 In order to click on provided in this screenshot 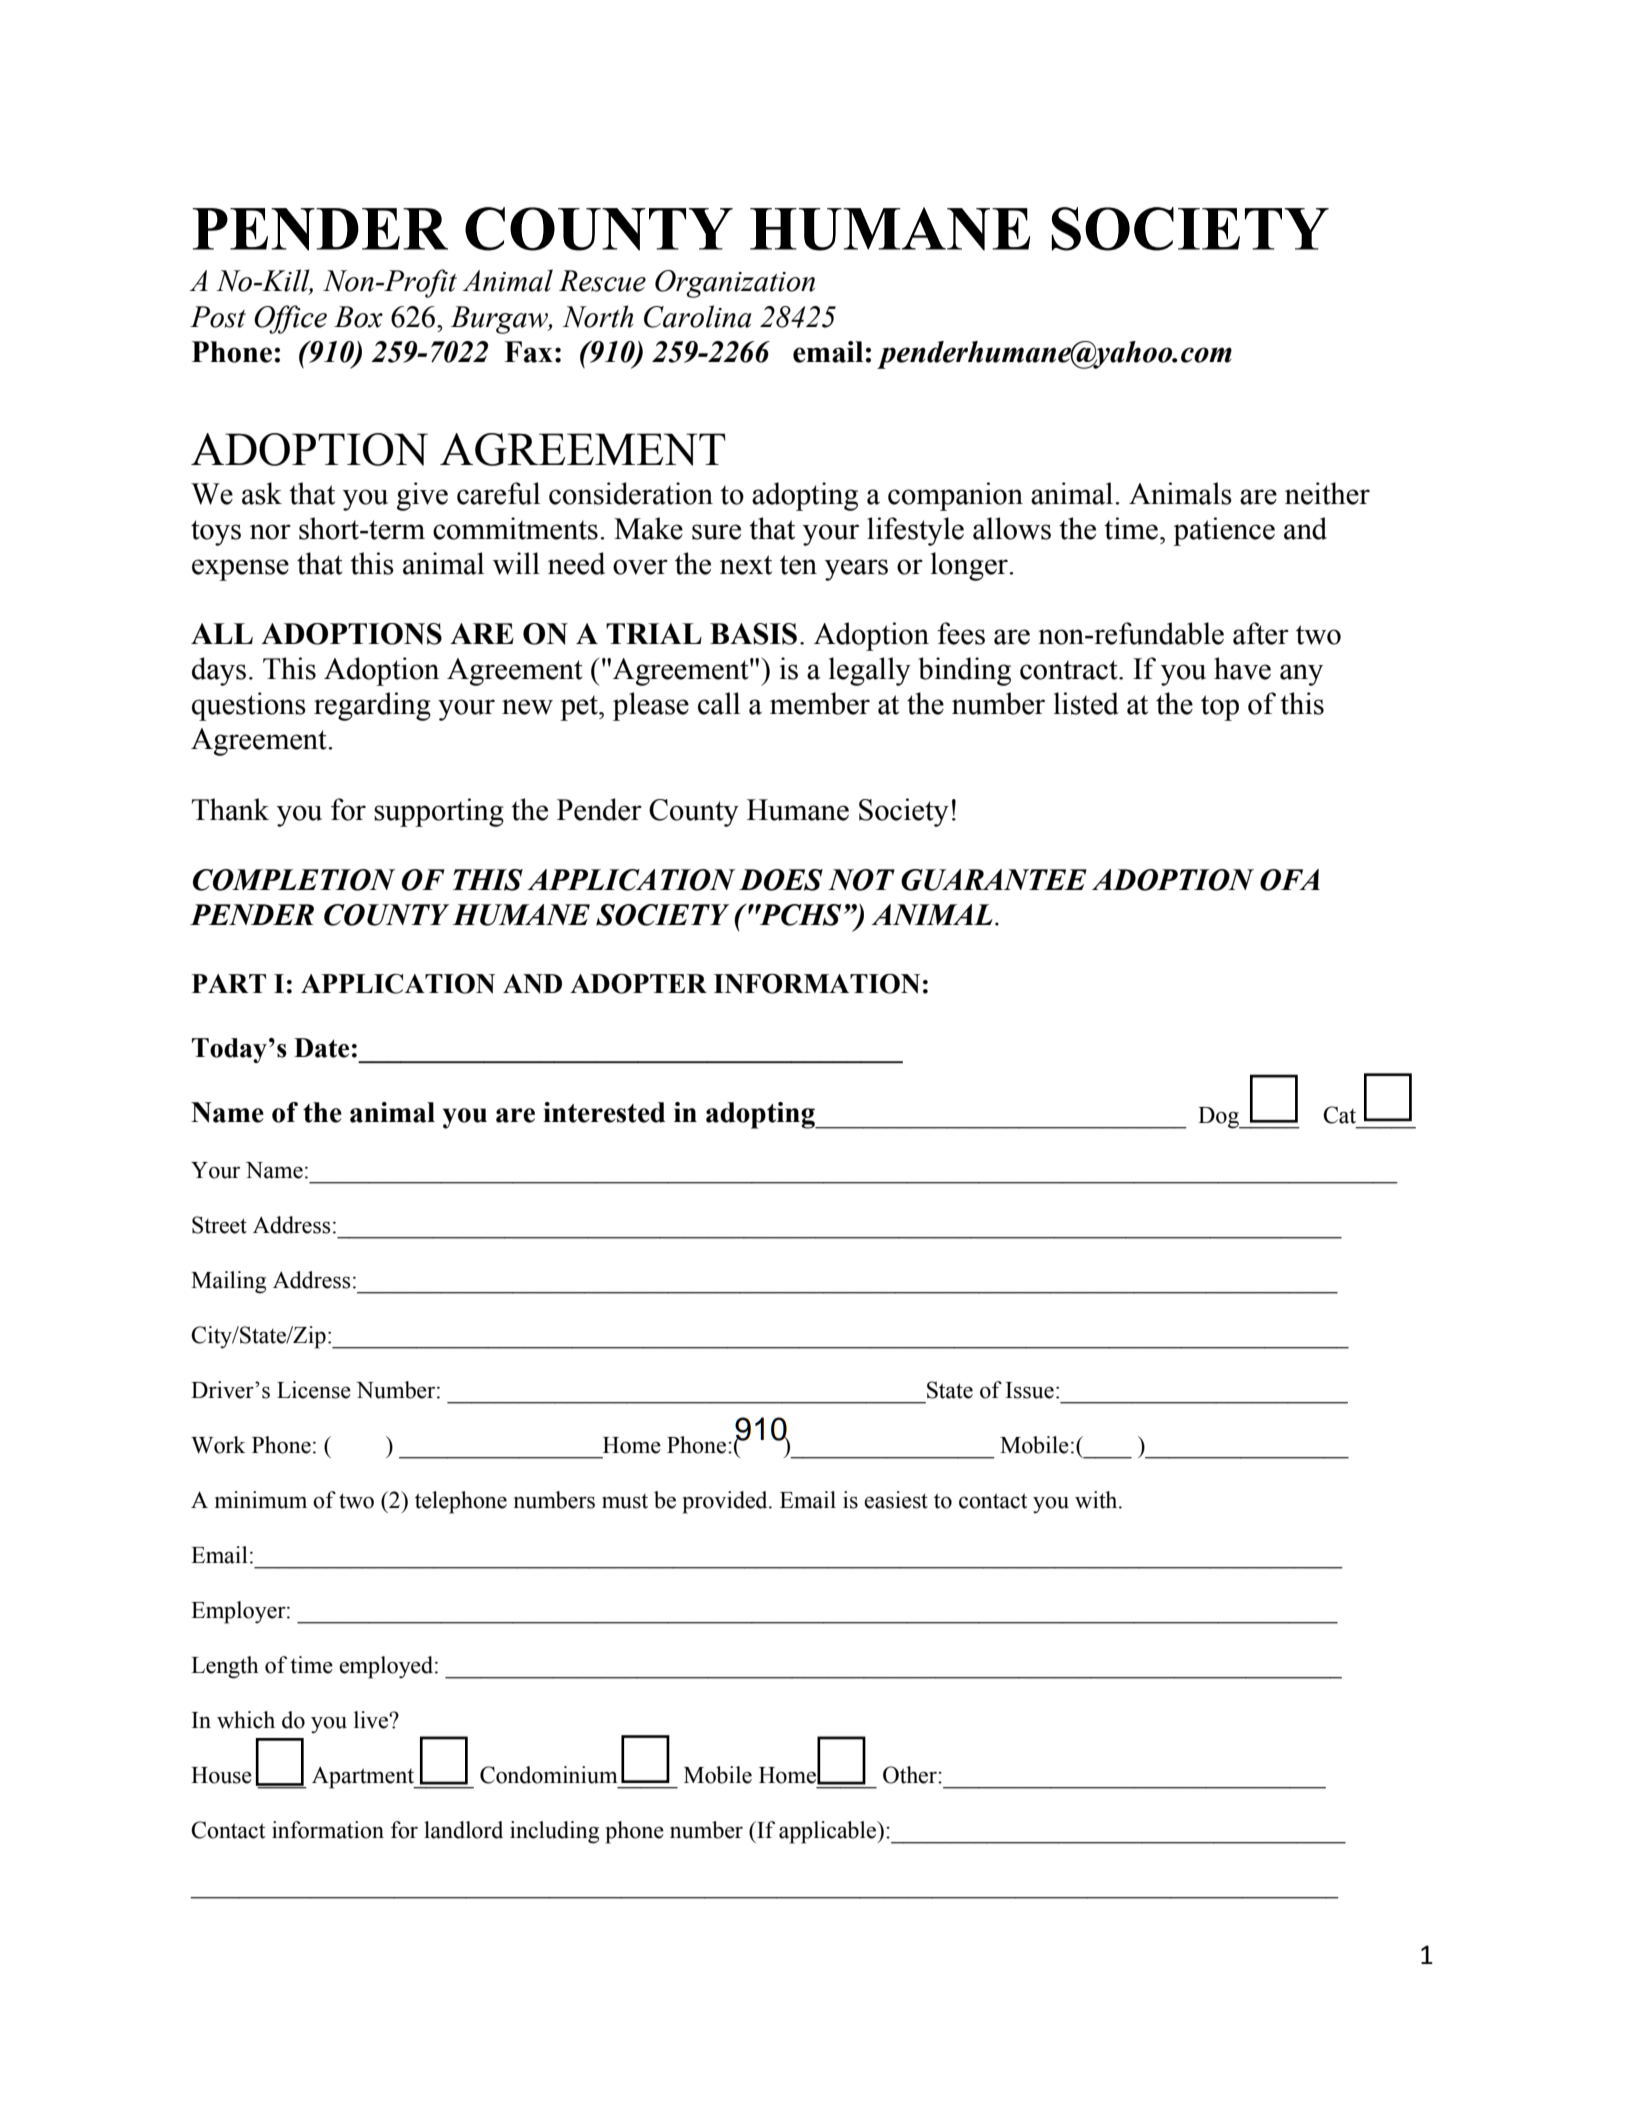, I will do `click(726, 1502)`.
